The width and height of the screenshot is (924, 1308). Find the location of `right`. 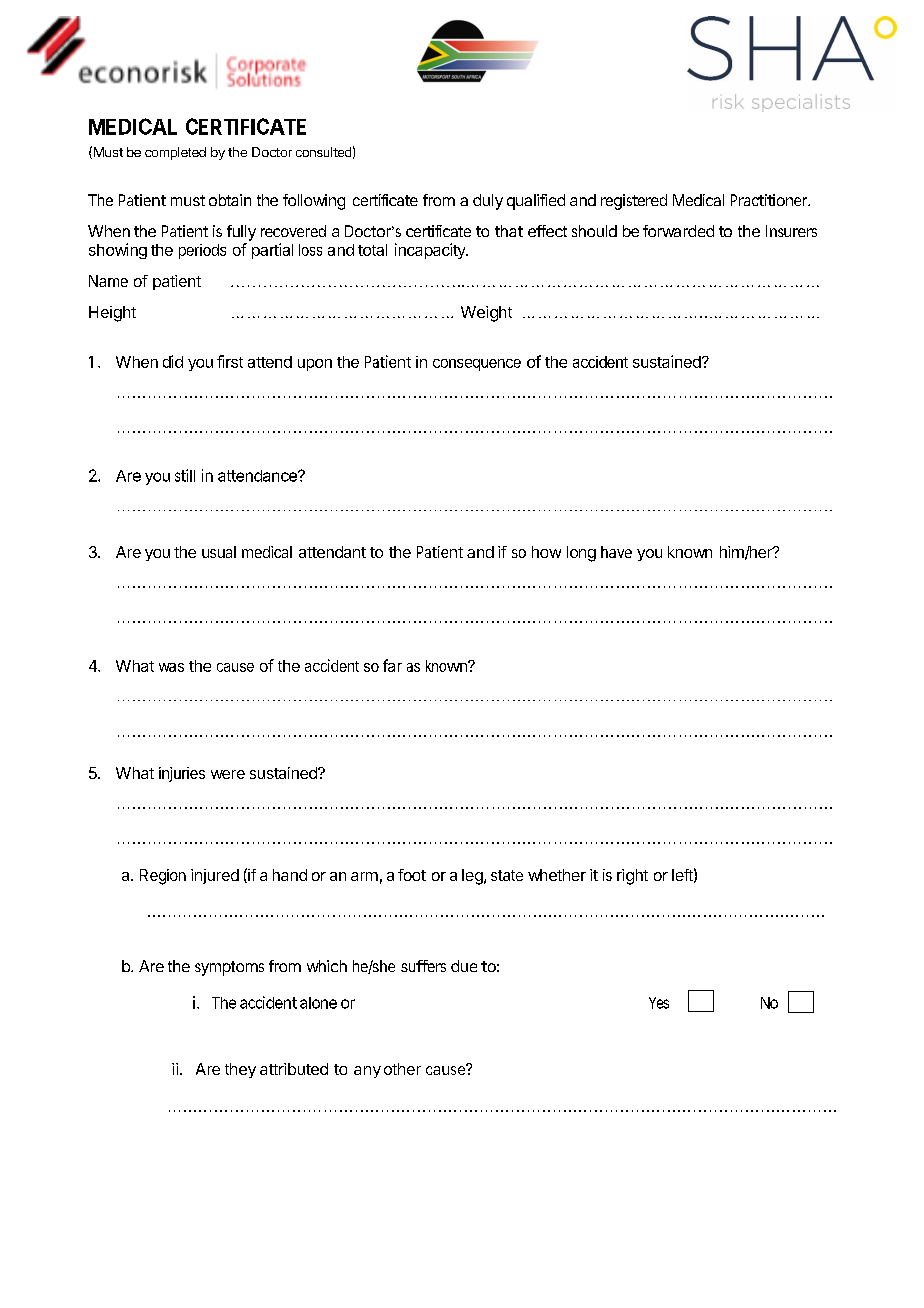

right is located at coordinates (632, 877).
